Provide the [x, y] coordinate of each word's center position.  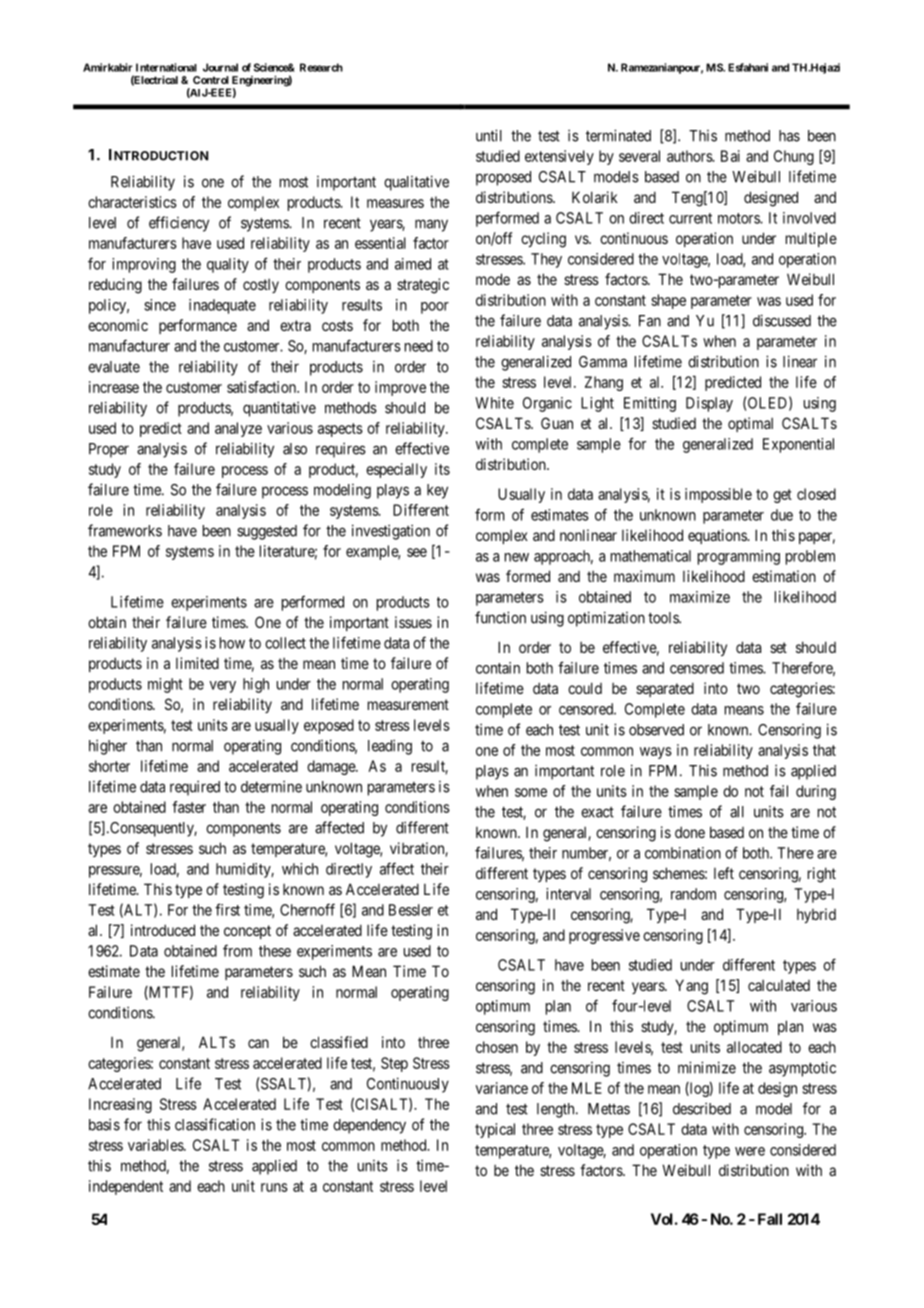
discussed [782, 320]
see [417, 552]
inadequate [222, 306]
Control [211, 80]
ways [656, 753]
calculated [779, 985]
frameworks [125, 530]
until [489, 135]
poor [435, 308]
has [789, 136]
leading [390, 747]
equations [718, 536]
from [237, 950]
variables [156, 1145]
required [195, 788]
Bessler [411, 910]
